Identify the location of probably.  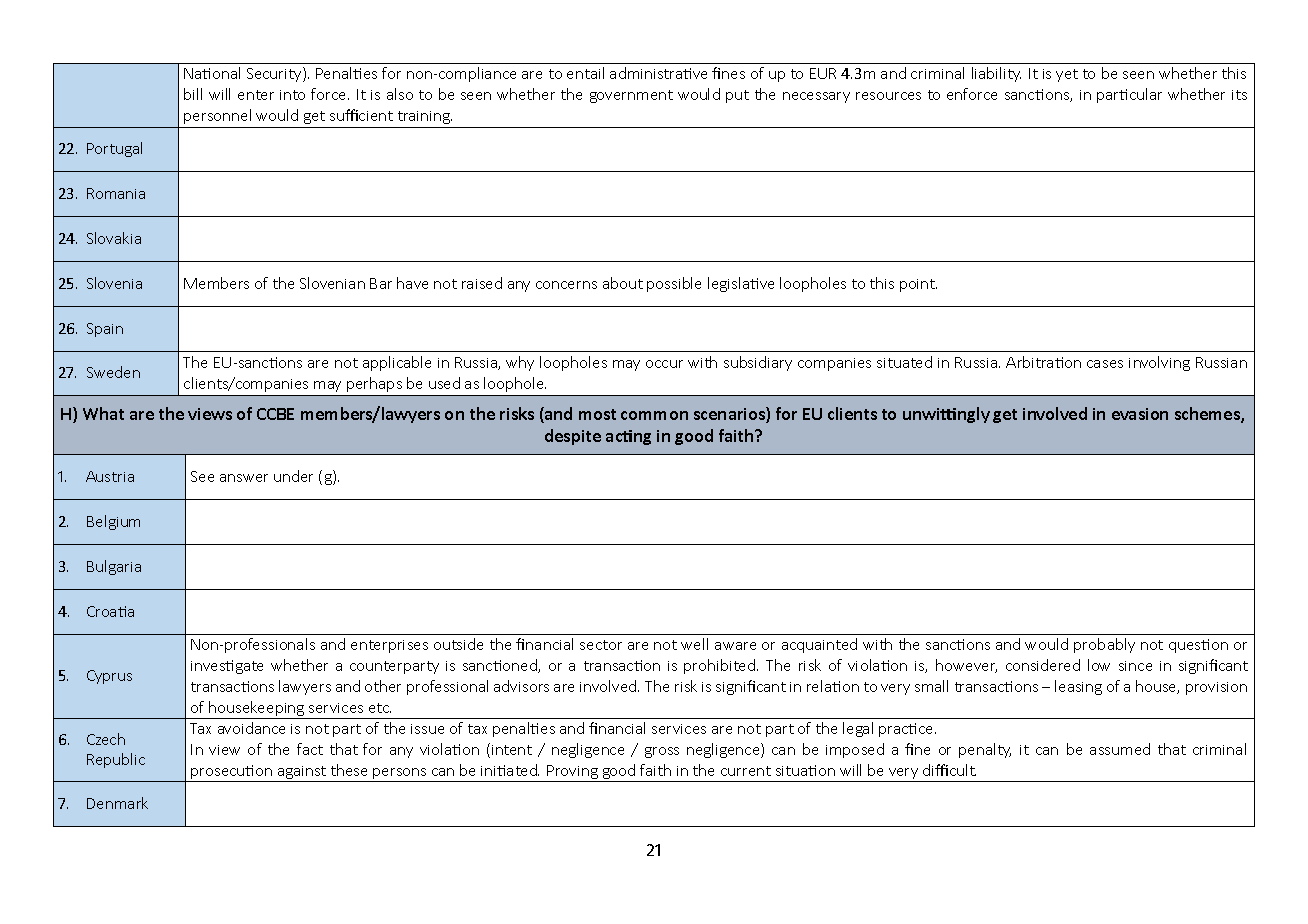
(1104, 645).
